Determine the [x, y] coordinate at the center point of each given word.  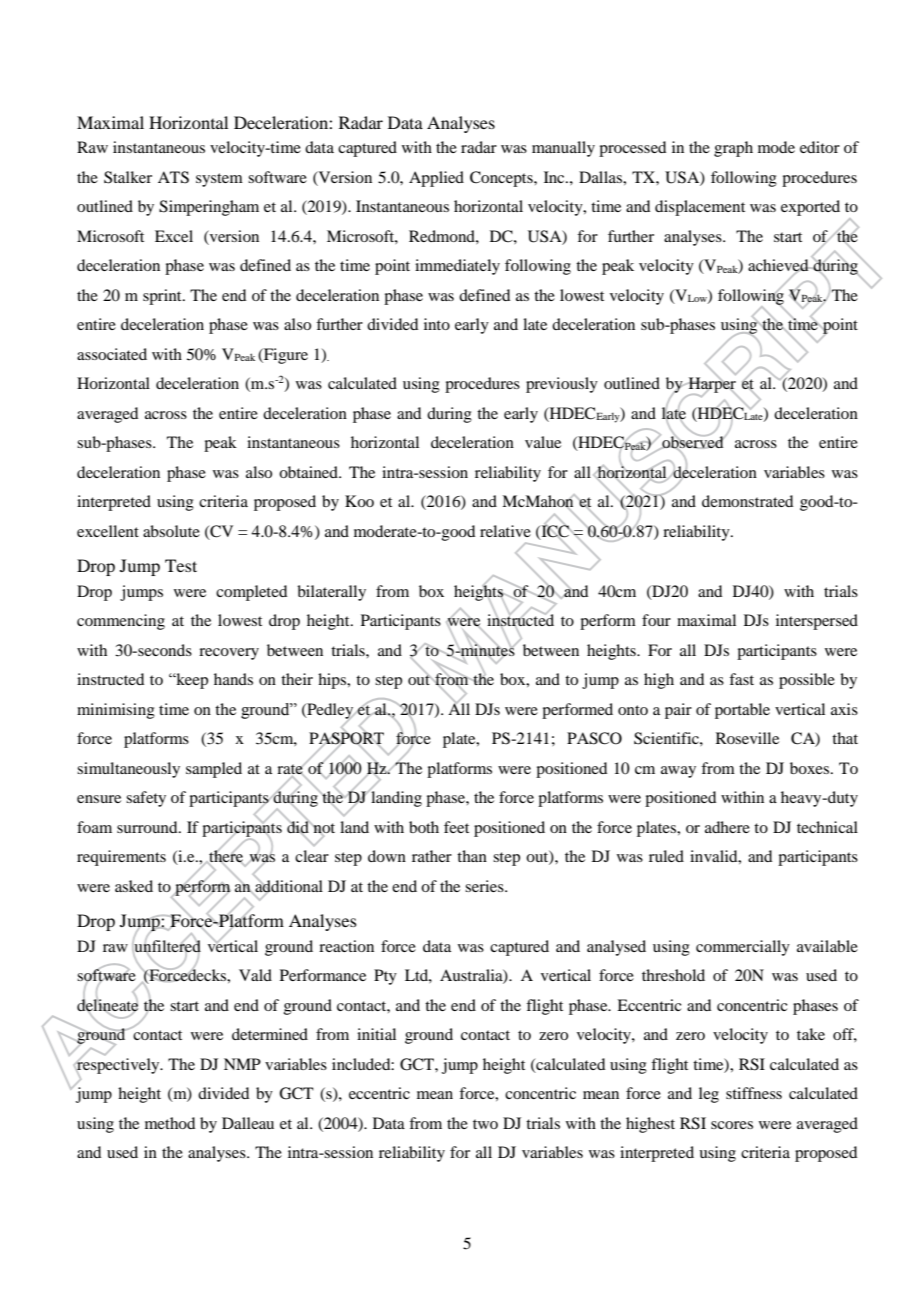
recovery [229, 654]
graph [733, 149]
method [170, 1123]
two [485, 1124]
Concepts [502, 179]
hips [333, 681]
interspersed [817, 622]
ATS [173, 177]
